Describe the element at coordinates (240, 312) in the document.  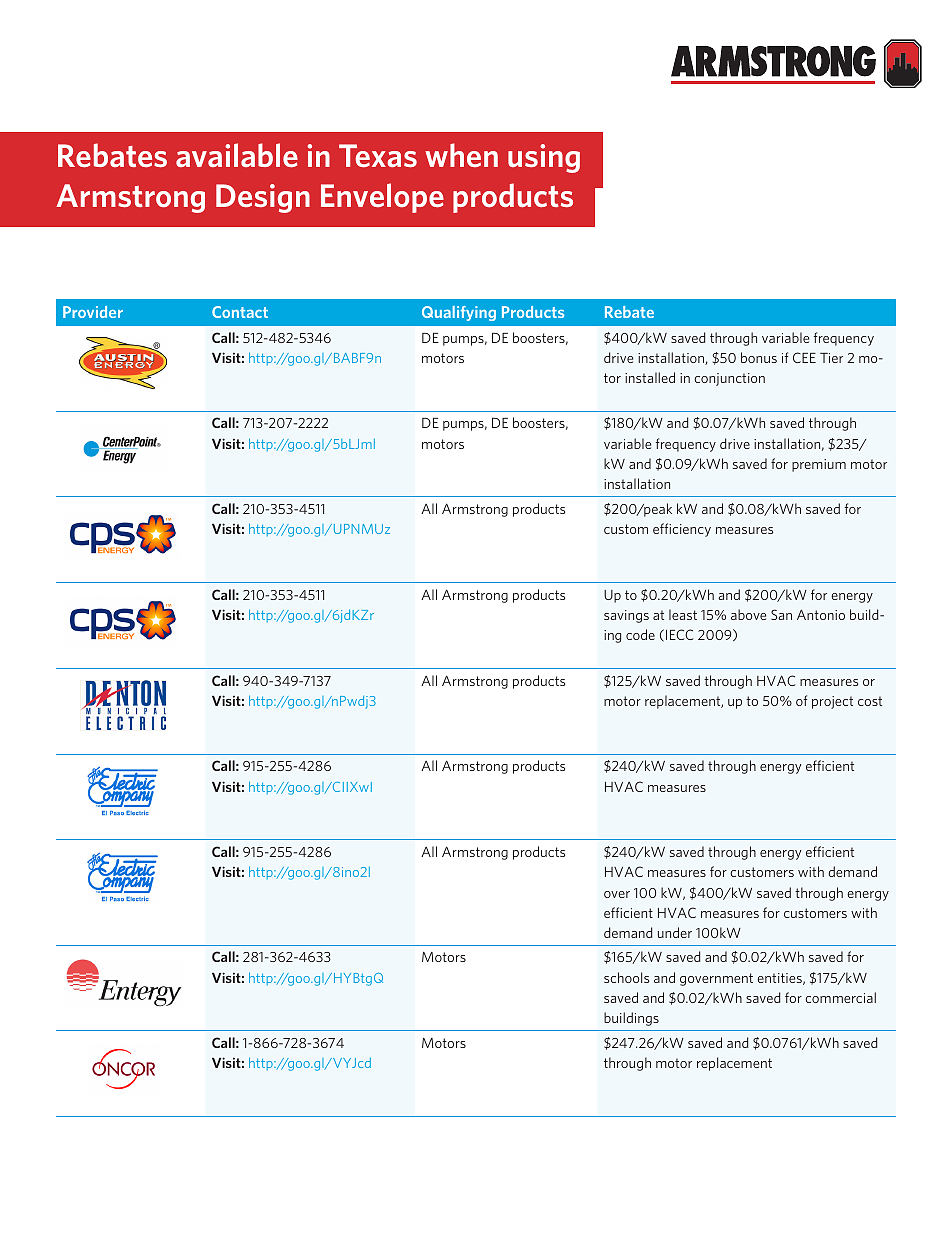
I see `Contact` at that location.
